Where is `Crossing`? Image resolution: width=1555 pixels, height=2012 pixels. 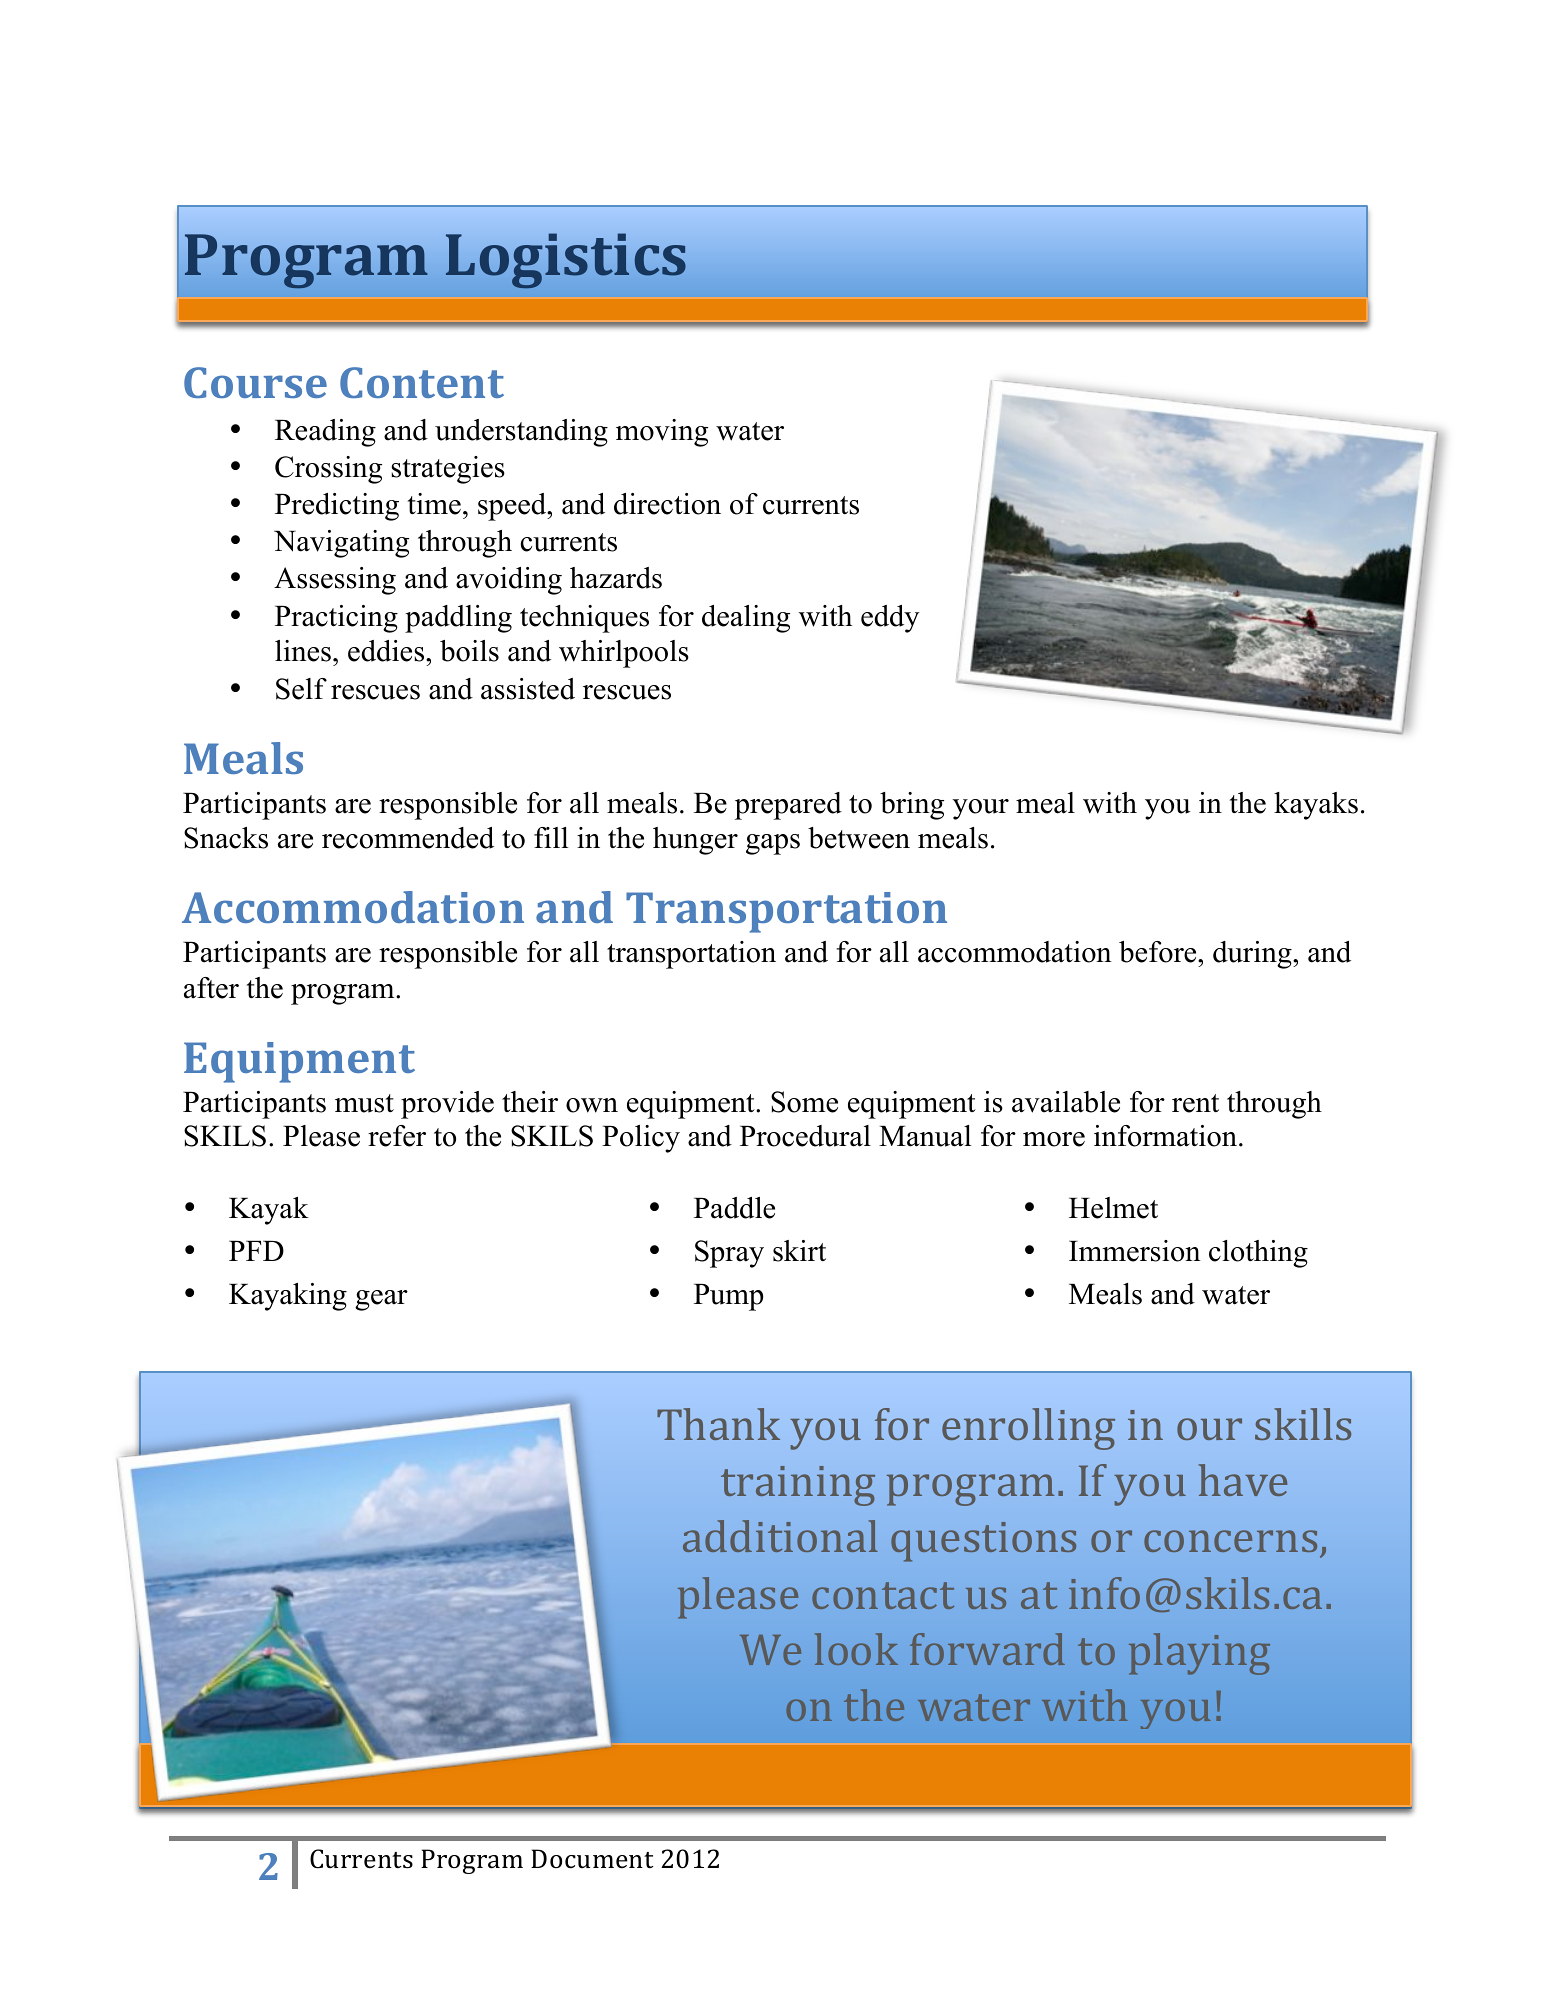 Crossing is located at coordinates (328, 470).
